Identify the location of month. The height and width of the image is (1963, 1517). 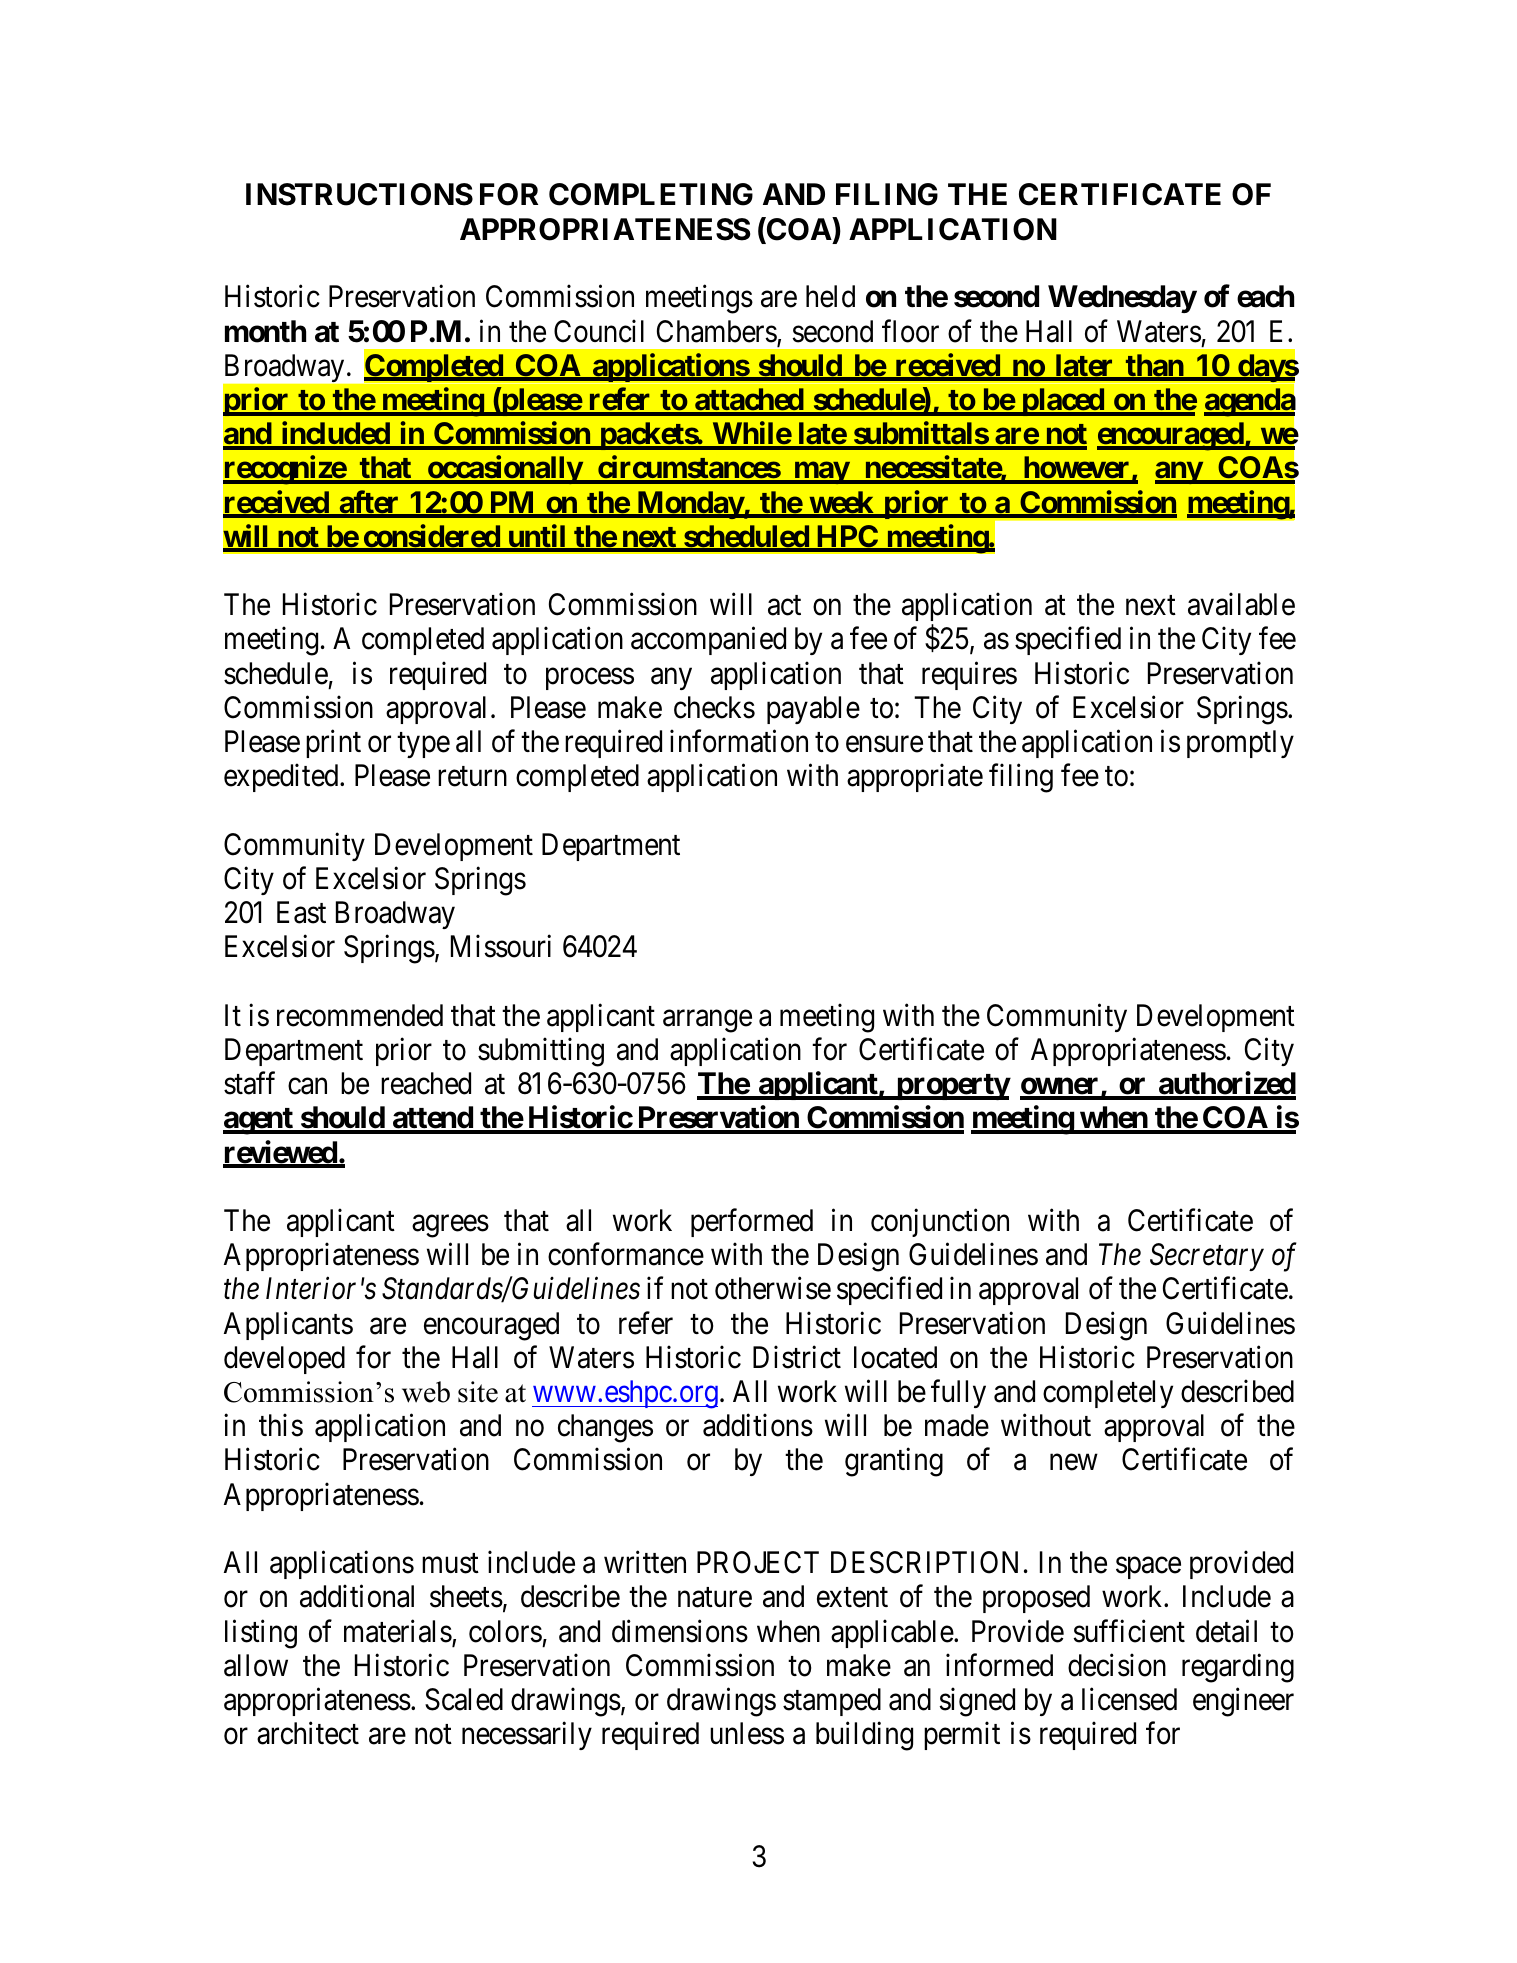
(265, 331).
